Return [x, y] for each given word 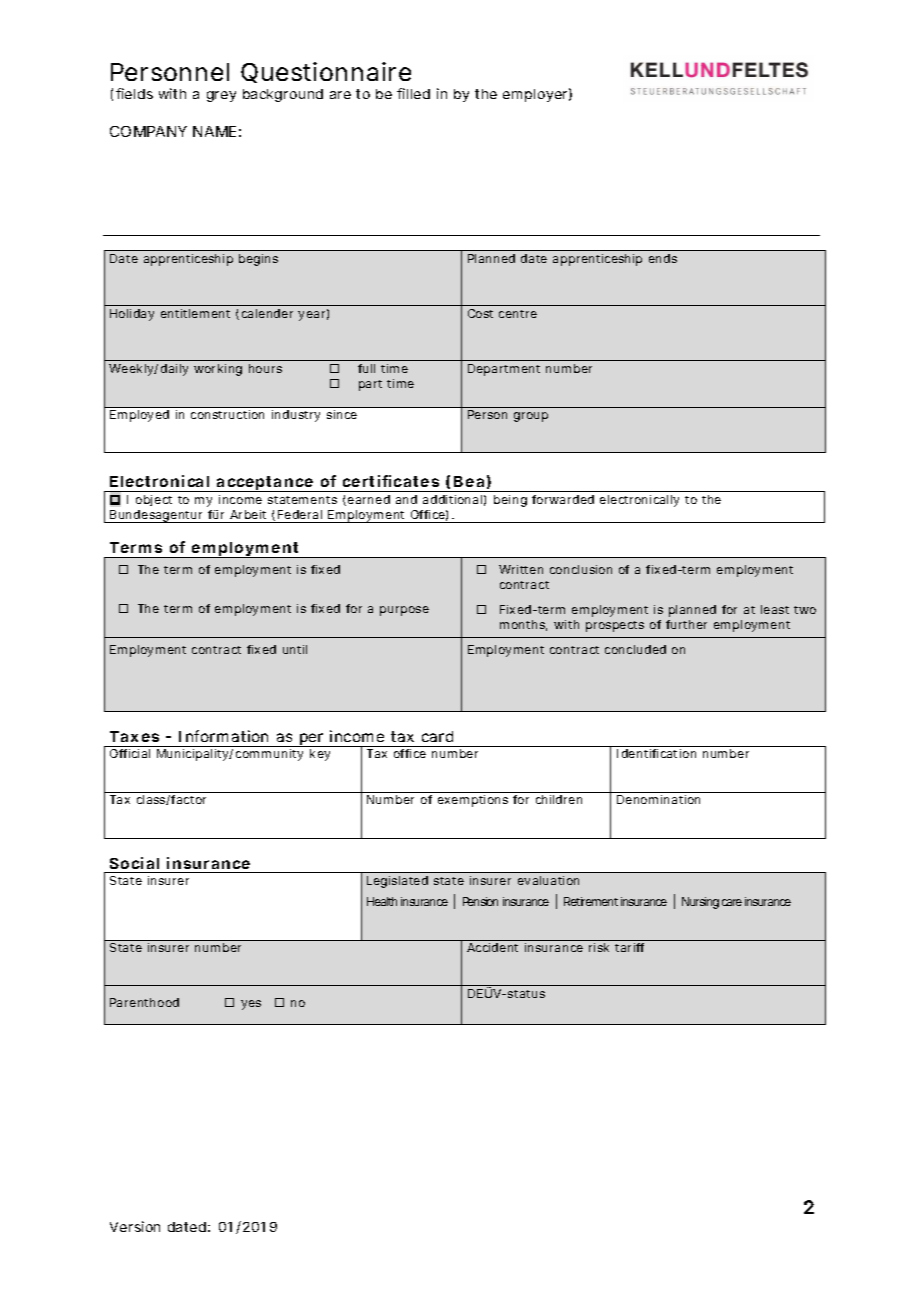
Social [134, 863]
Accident [492, 947]
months [523, 625]
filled [413, 93]
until [295, 649]
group [531, 417]
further [686, 624]
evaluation [548, 880]
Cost [480, 313]
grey [221, 96]
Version [135, 1226]
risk [599, 947]
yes [251, 1005]
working [218, 370]
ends [663, 258]
